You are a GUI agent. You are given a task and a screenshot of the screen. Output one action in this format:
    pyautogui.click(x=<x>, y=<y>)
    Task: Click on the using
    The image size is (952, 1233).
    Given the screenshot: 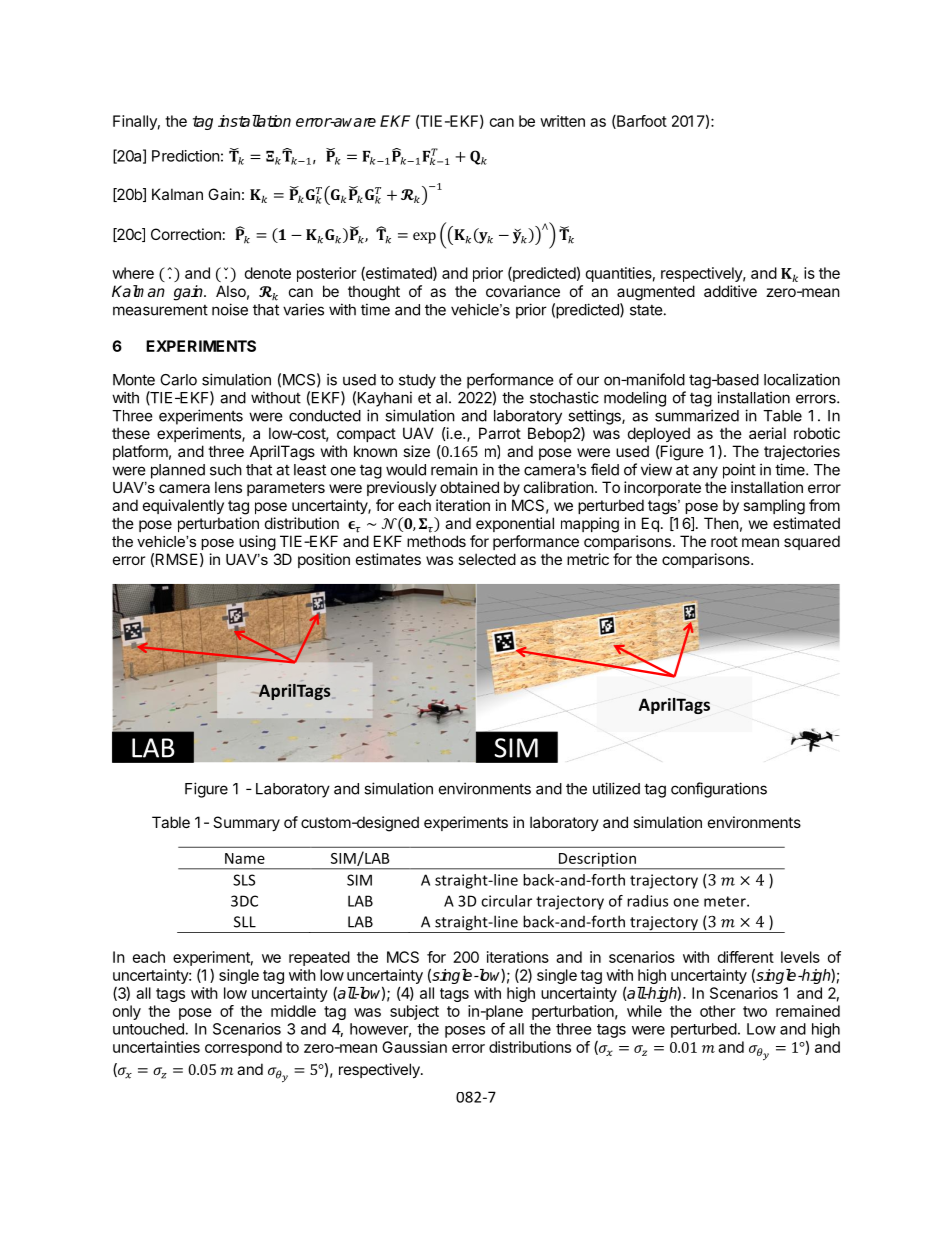 What is the action you would take?
    pyautogui.click(x=257, y=543)
